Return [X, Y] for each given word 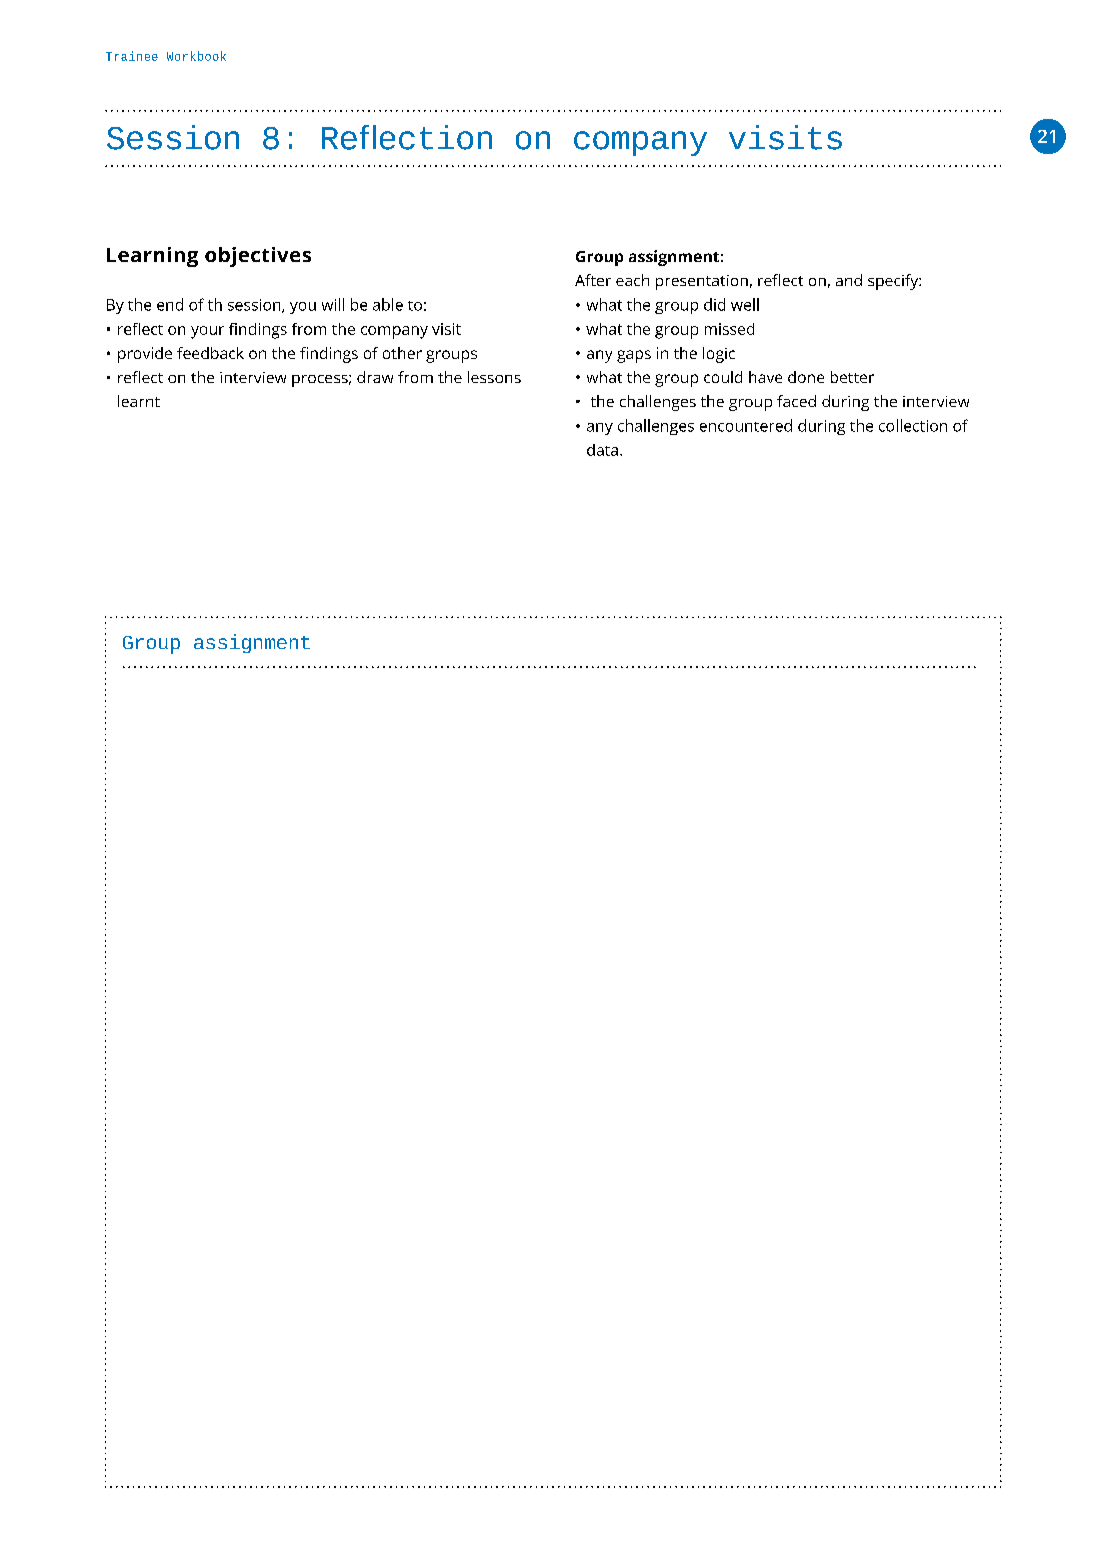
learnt [139, 401]
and [849, 280]
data [602, 450]
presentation [702, 282]
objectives [258, 257]
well [745, 304]
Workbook [196, 56]
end [170, 304]
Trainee [132, 56]
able [388, 304]
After [593, 280]
